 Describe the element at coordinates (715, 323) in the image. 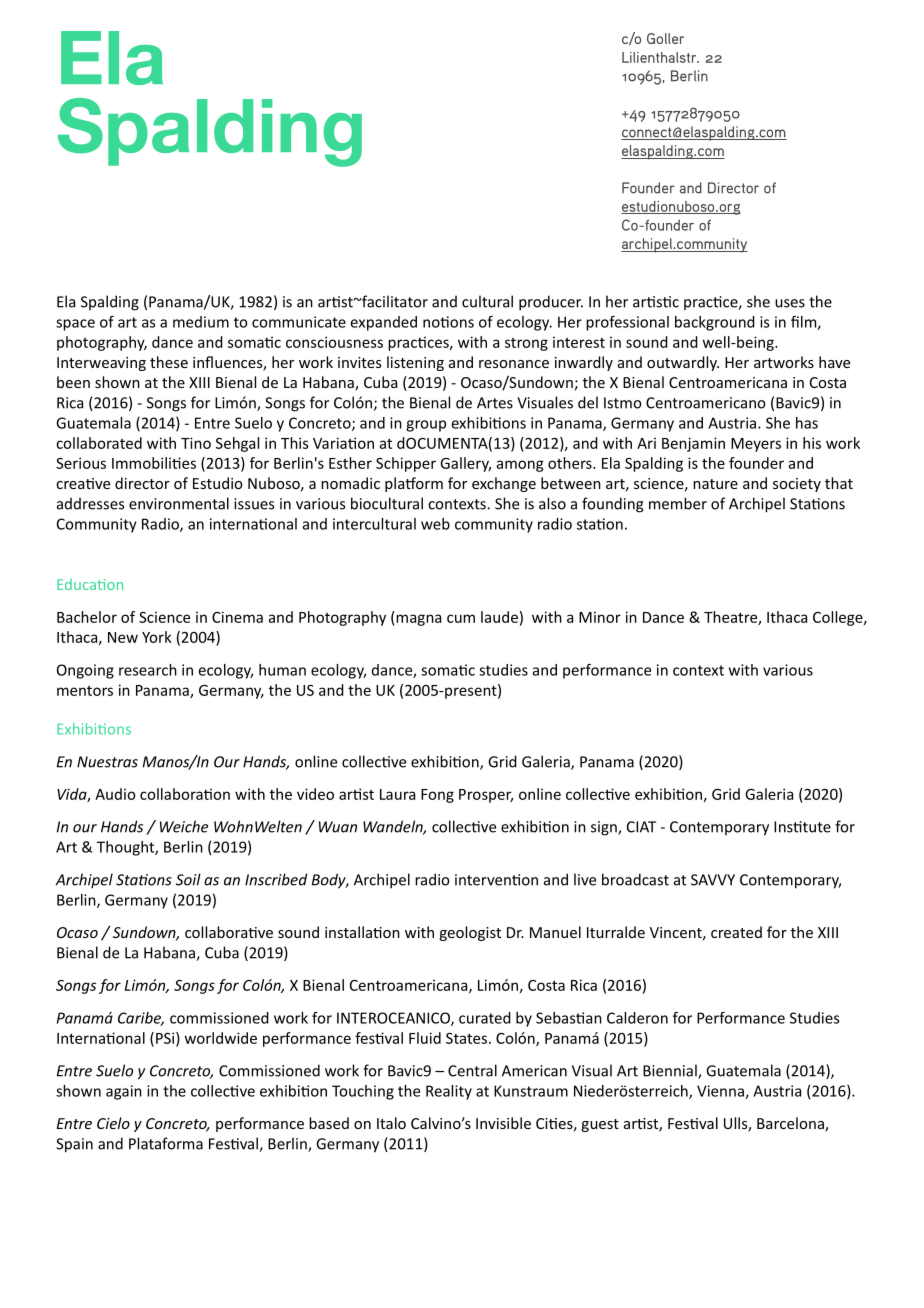

I see `background` at that location.
